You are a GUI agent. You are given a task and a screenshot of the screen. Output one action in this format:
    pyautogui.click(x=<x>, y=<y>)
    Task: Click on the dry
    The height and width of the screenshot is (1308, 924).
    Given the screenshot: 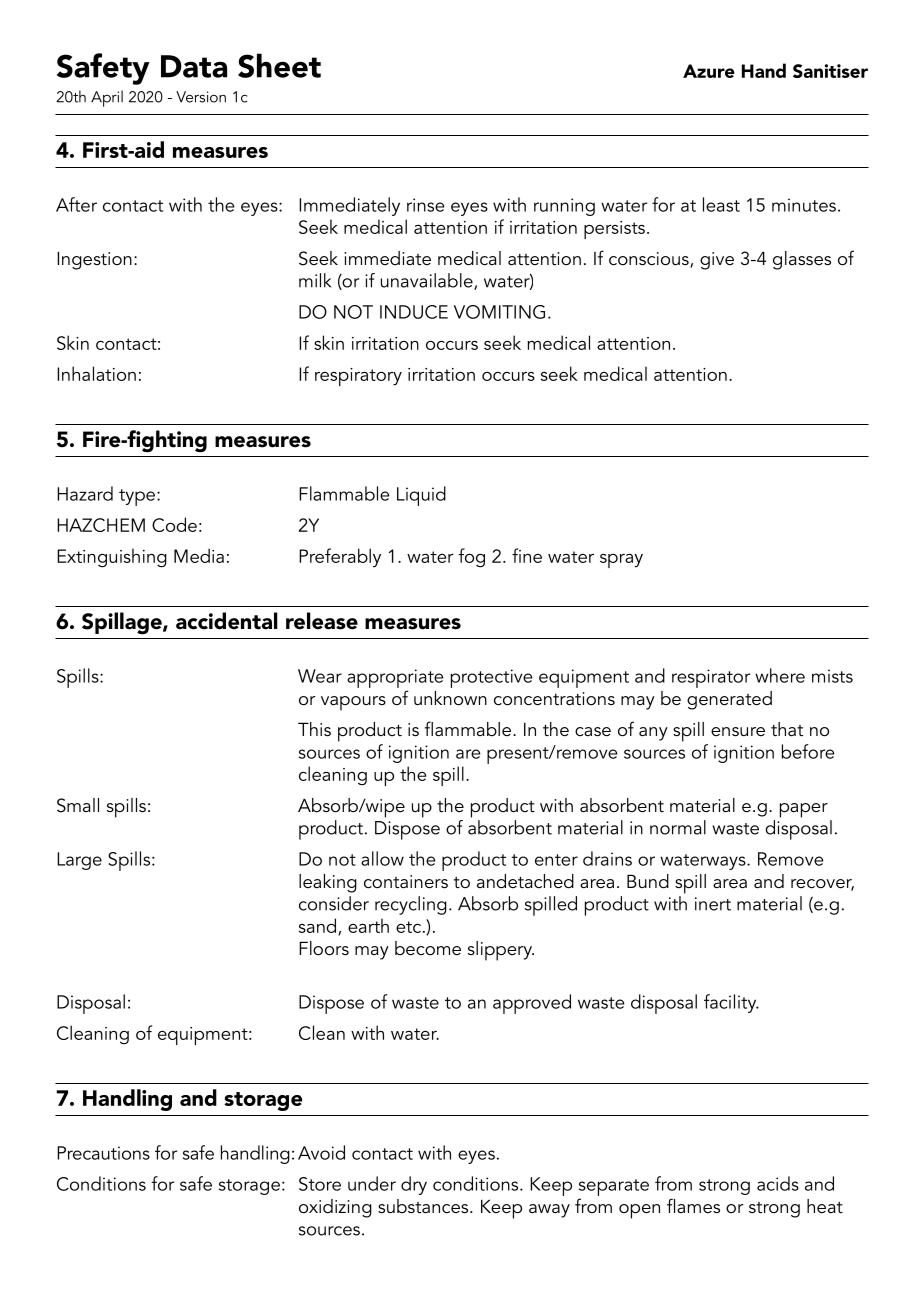 What is the action you would take?
    pyautogui.click(x=414, y=1185)
